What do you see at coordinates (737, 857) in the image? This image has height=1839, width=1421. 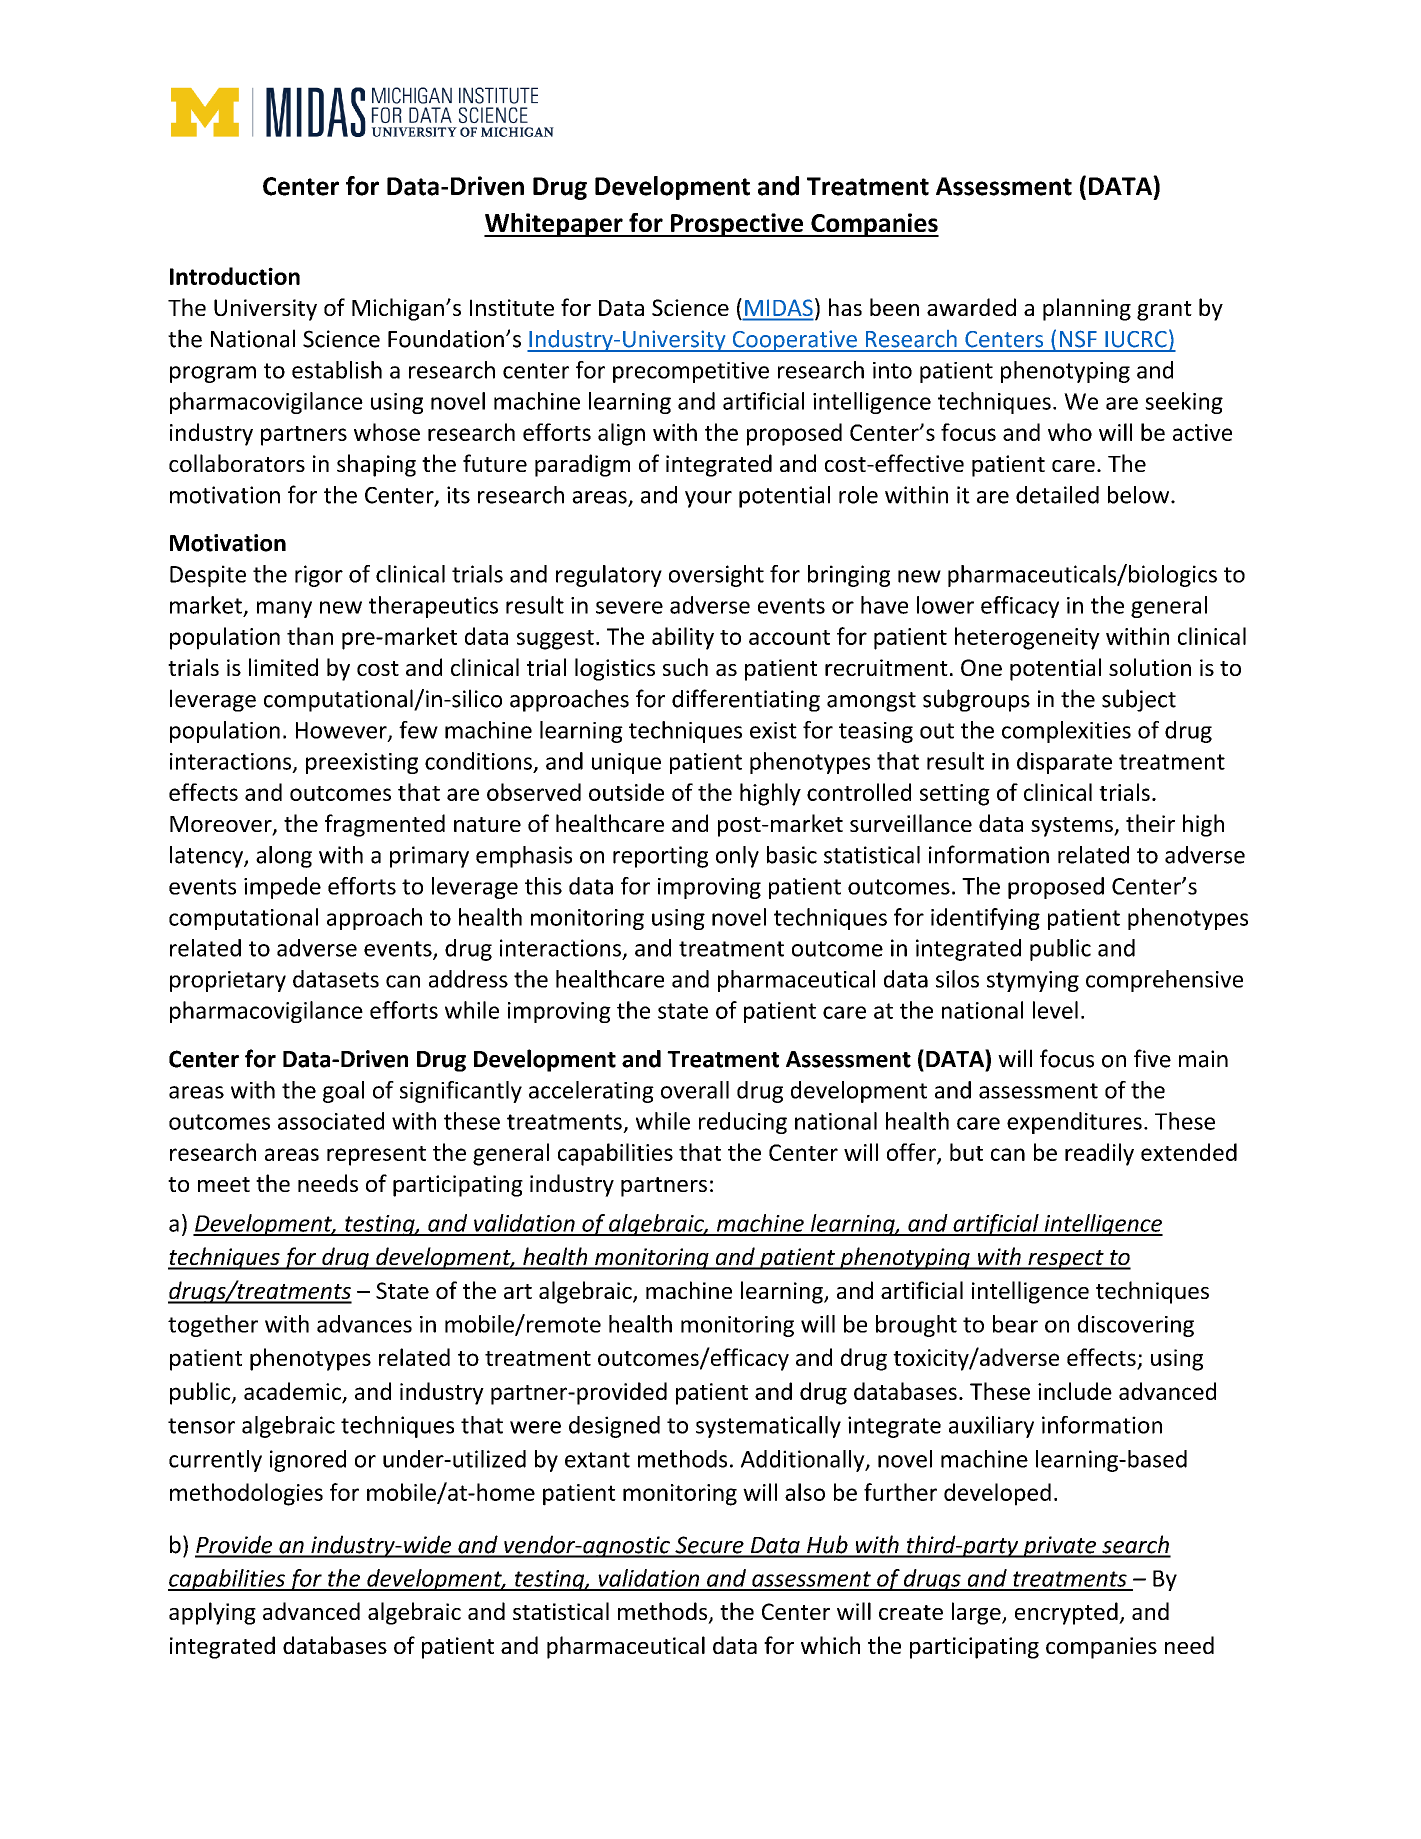 I see `only` at bounding box center [737, 857].
